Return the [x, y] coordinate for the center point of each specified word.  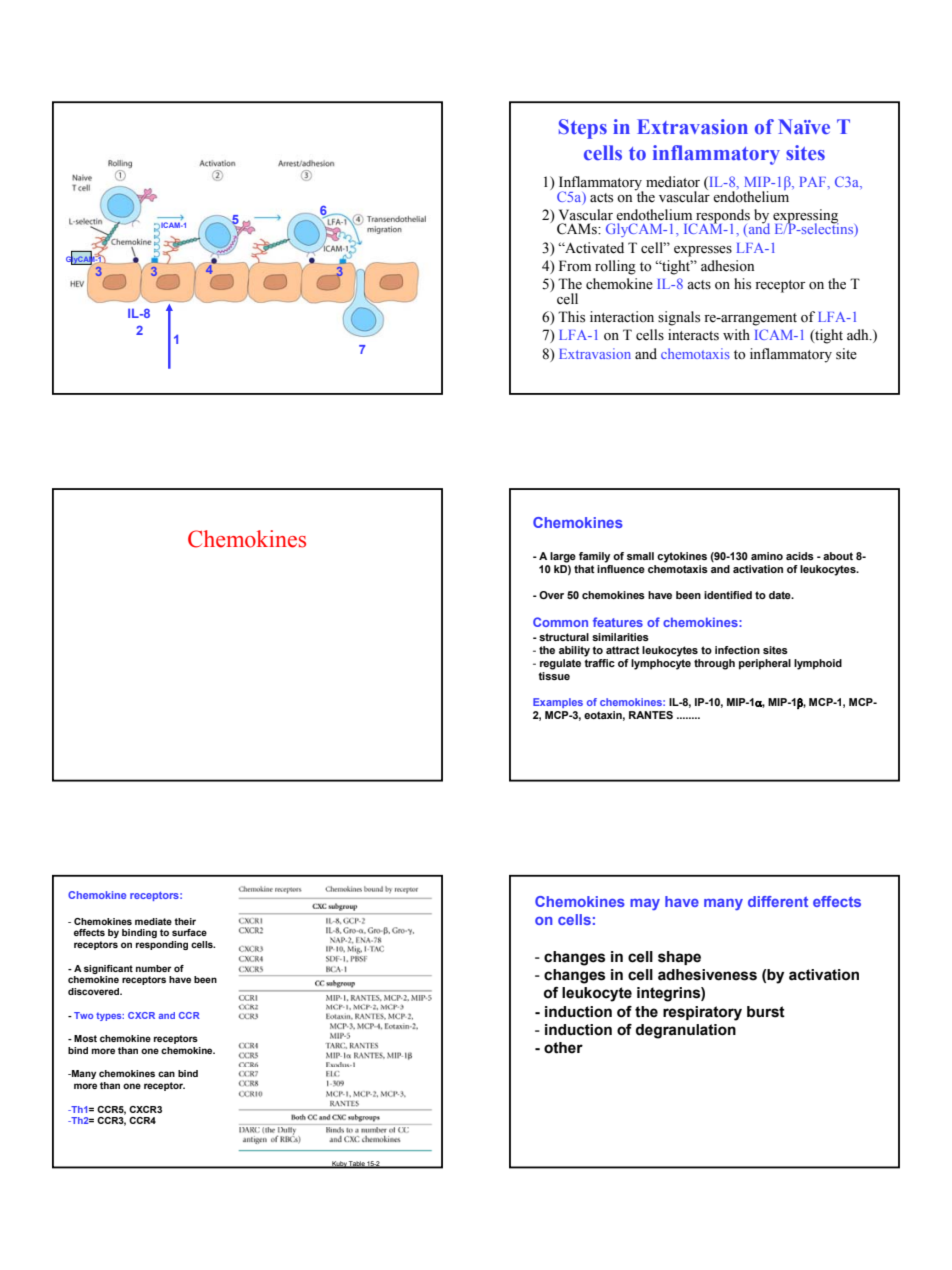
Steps [583, 129]
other [563, 1048]
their [185, 921]
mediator [673, 182]
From [575, 266]
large [563, 557]
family [594, 557]
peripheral [765, 664]
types [110, 1017]
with [736, 334]
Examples [558, 703]
